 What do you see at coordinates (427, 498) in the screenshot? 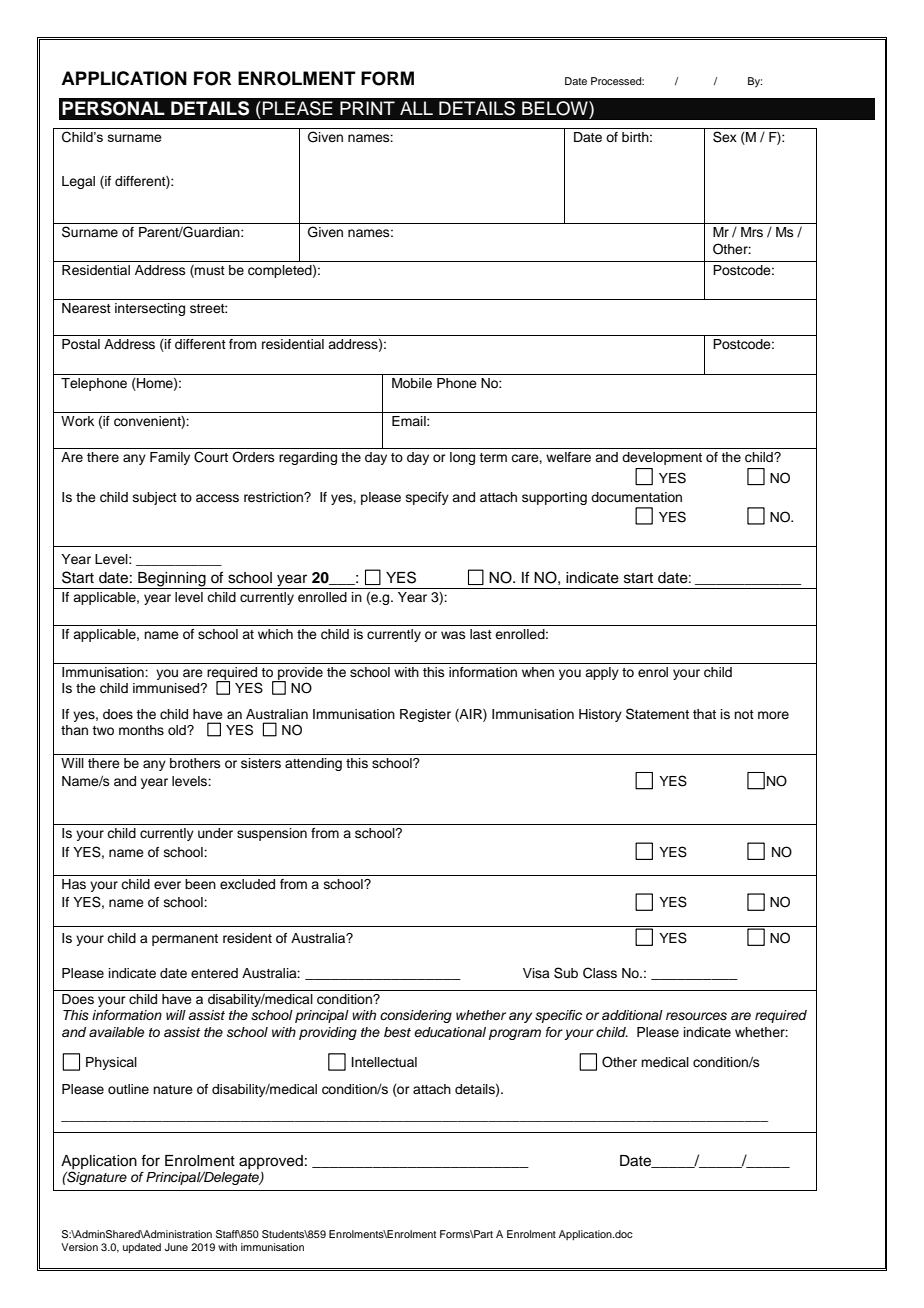
I see `specify` at bounding box center [427, 498].
